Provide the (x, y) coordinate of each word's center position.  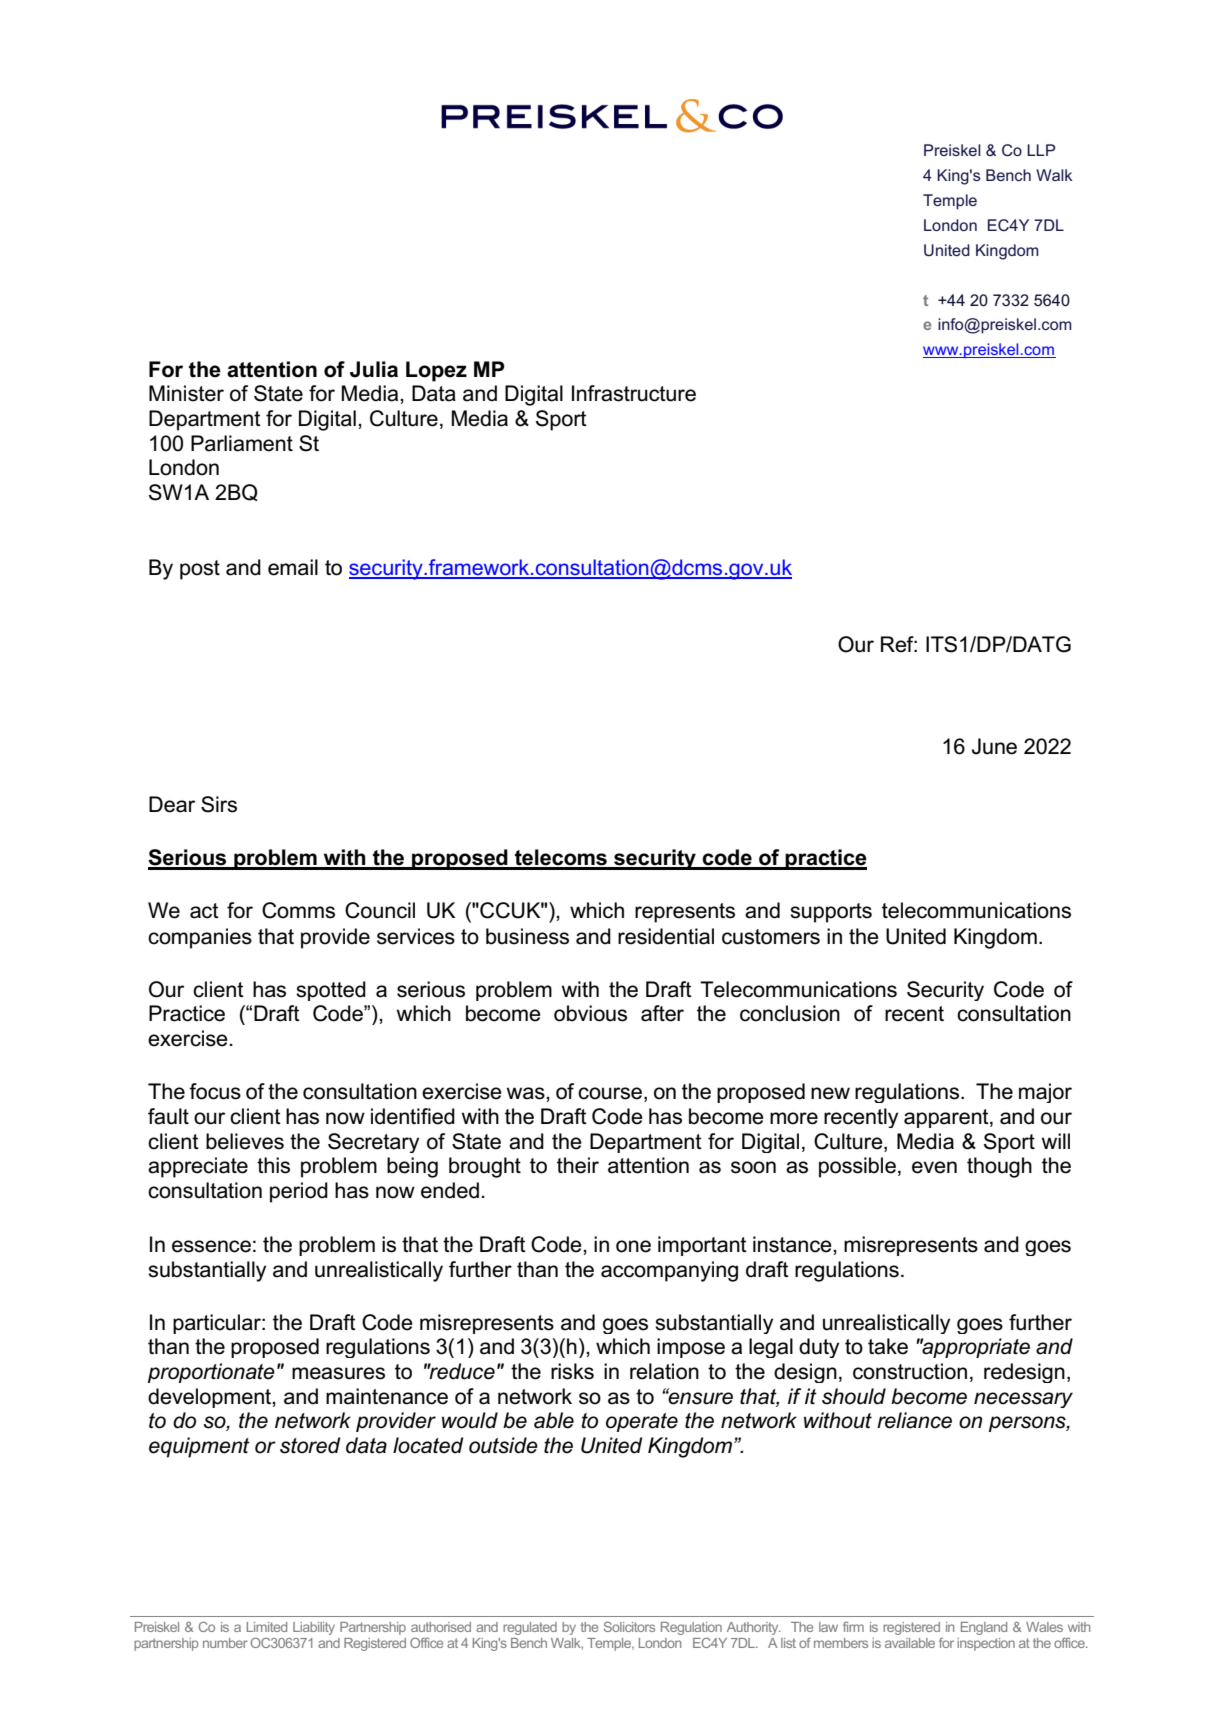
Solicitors (629, 1627)
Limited (267, 1627)
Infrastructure (634, 393)
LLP (1041, 150)
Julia (374, 369)
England (984, 1628)
